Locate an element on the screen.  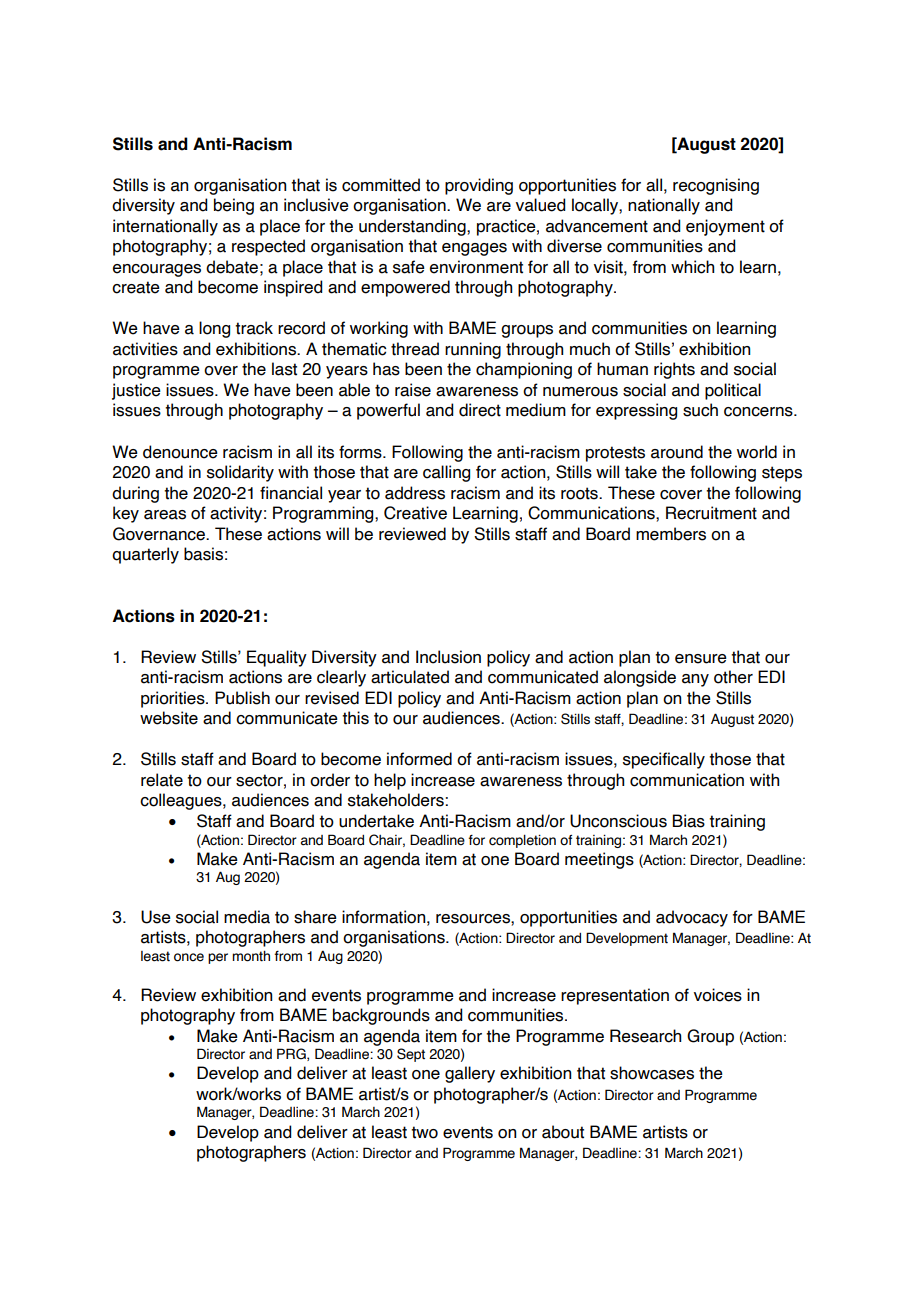
relate is located at coordinates (162, 780).
